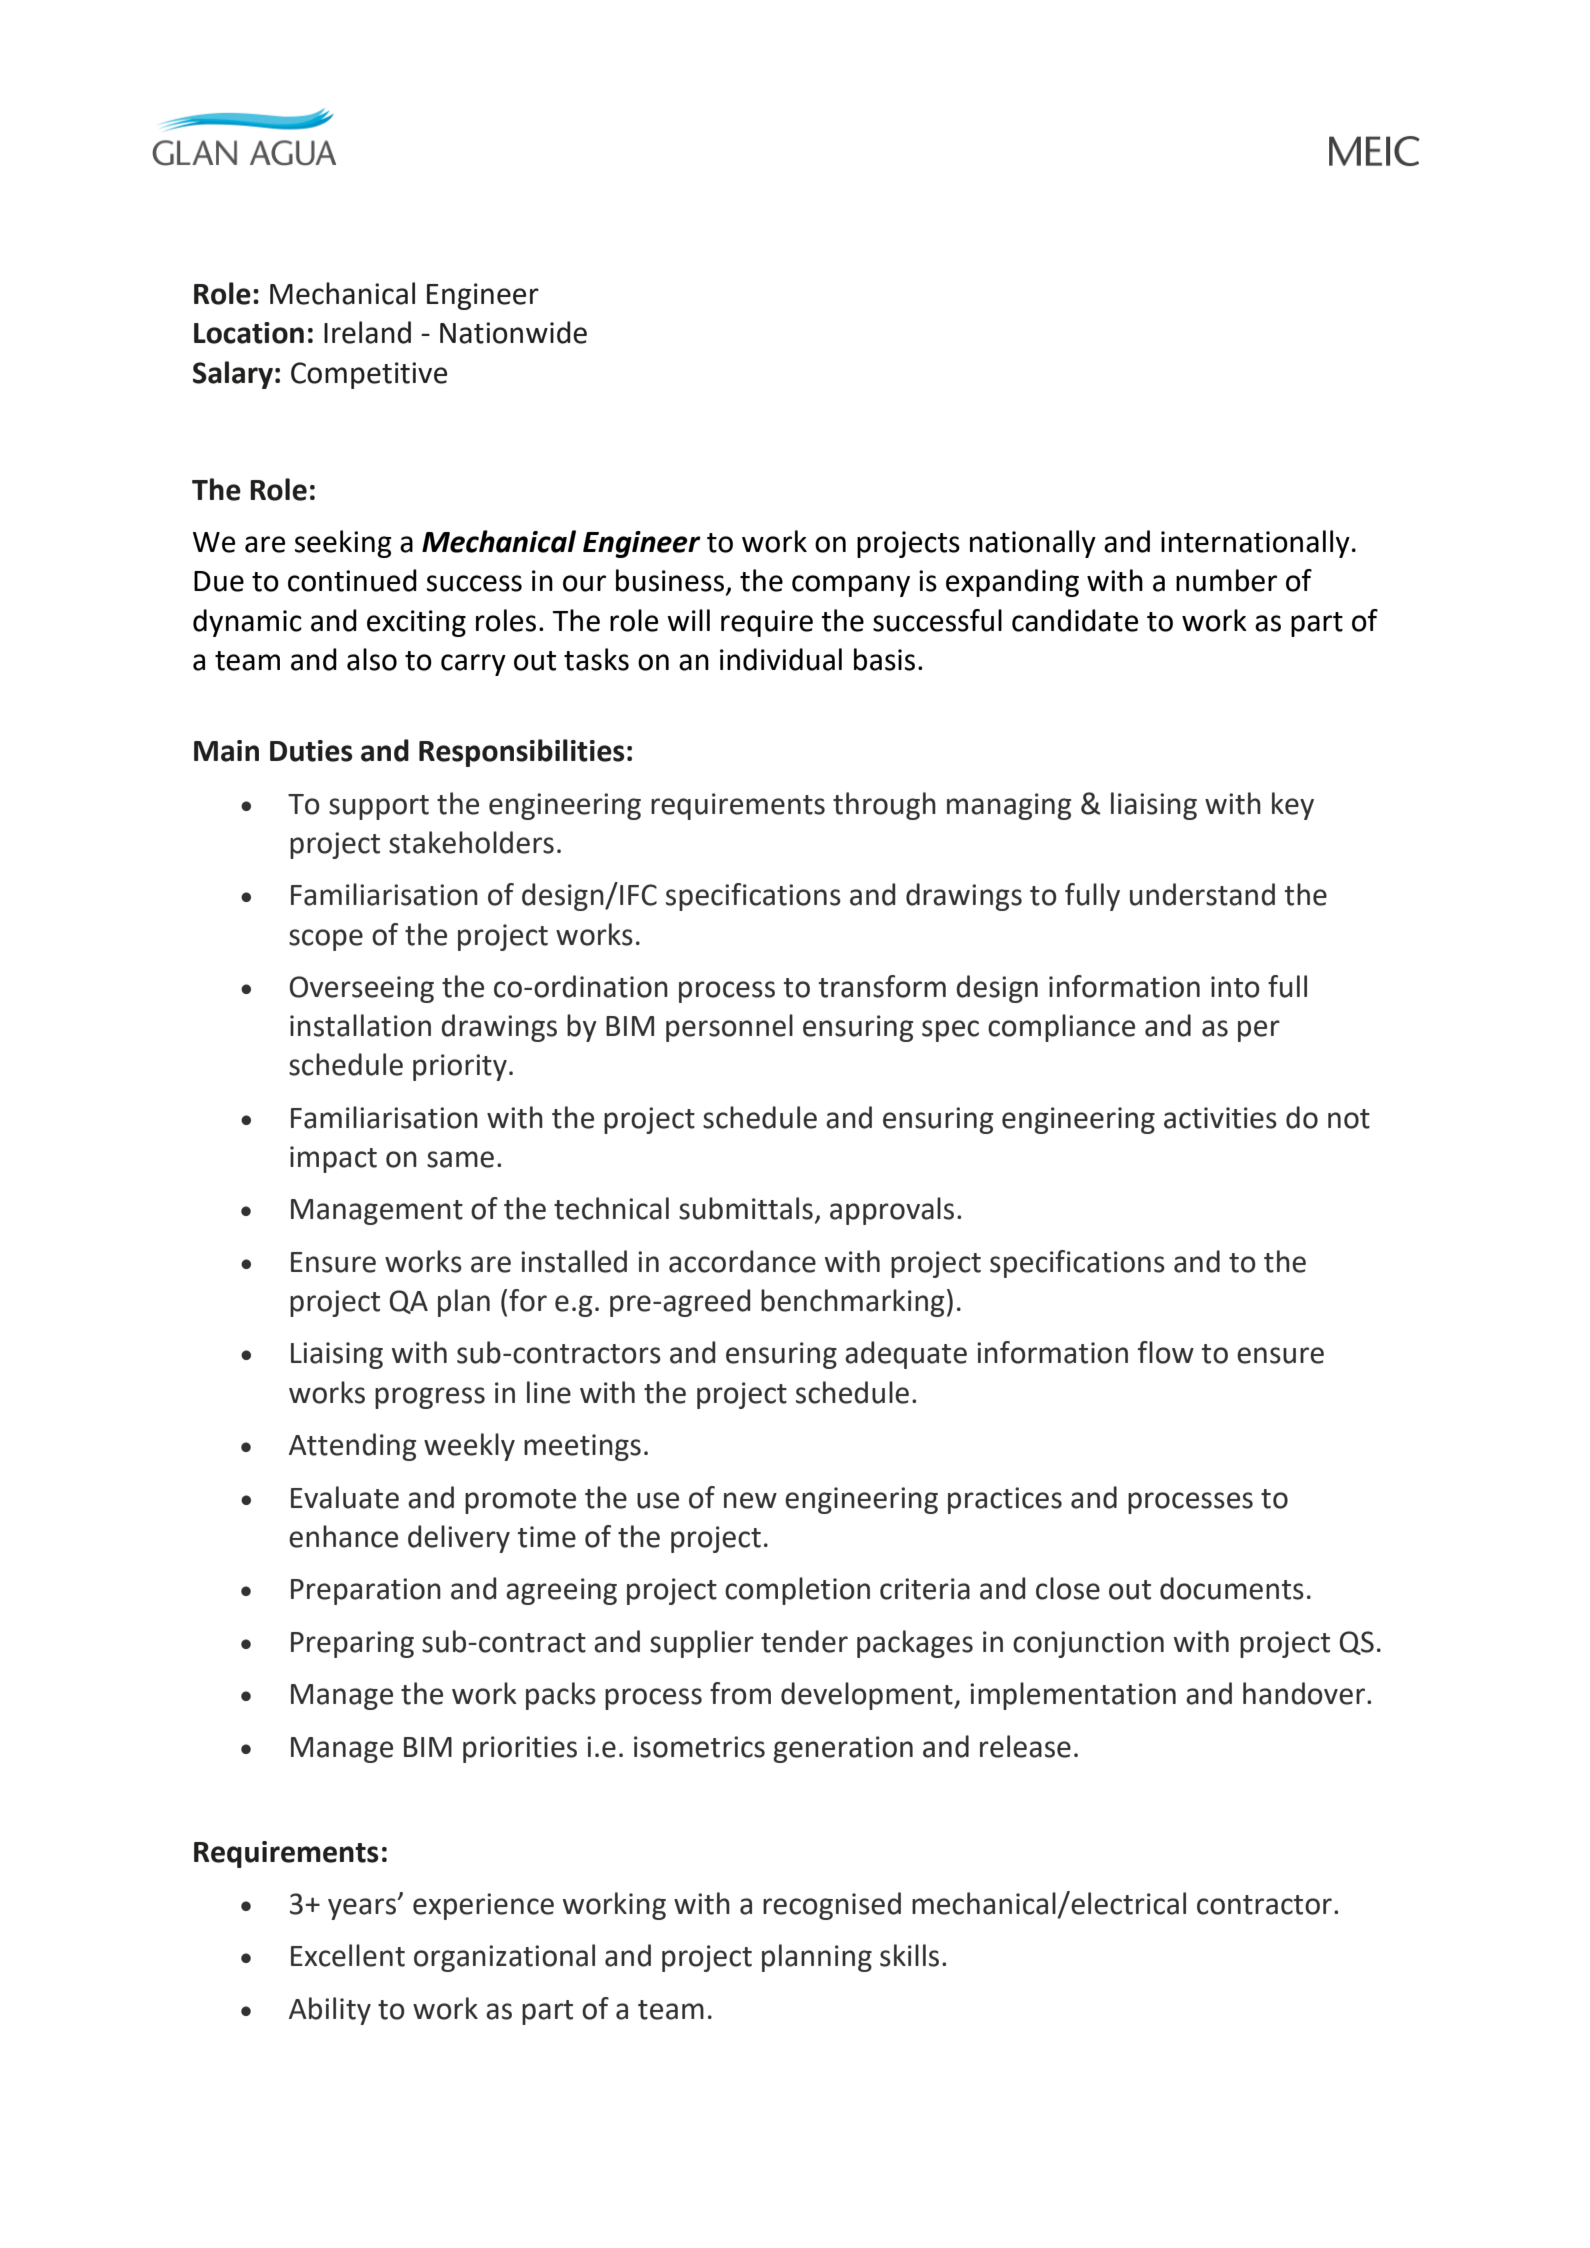 The width and height of the screenshot is (1590, 2248). What do you see at coordinates (430, 1398) in the screenshot?
I see `progress` at bounding box center [430, 1398].
